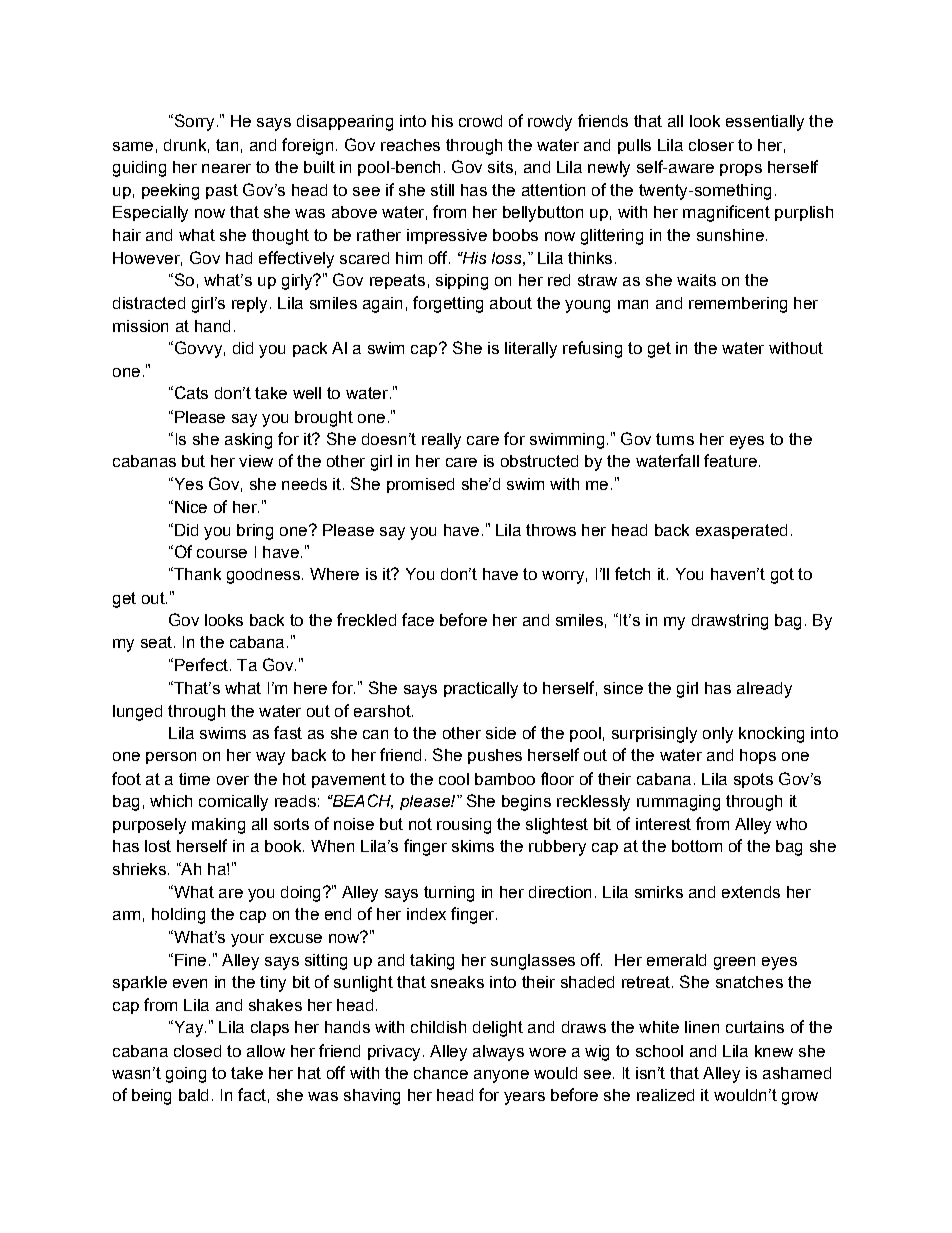 The width and height of the screenshot is (952, 1233). Describe the element at coordinates (191, 507) in the screenshot. I see `Nice` at that location.
